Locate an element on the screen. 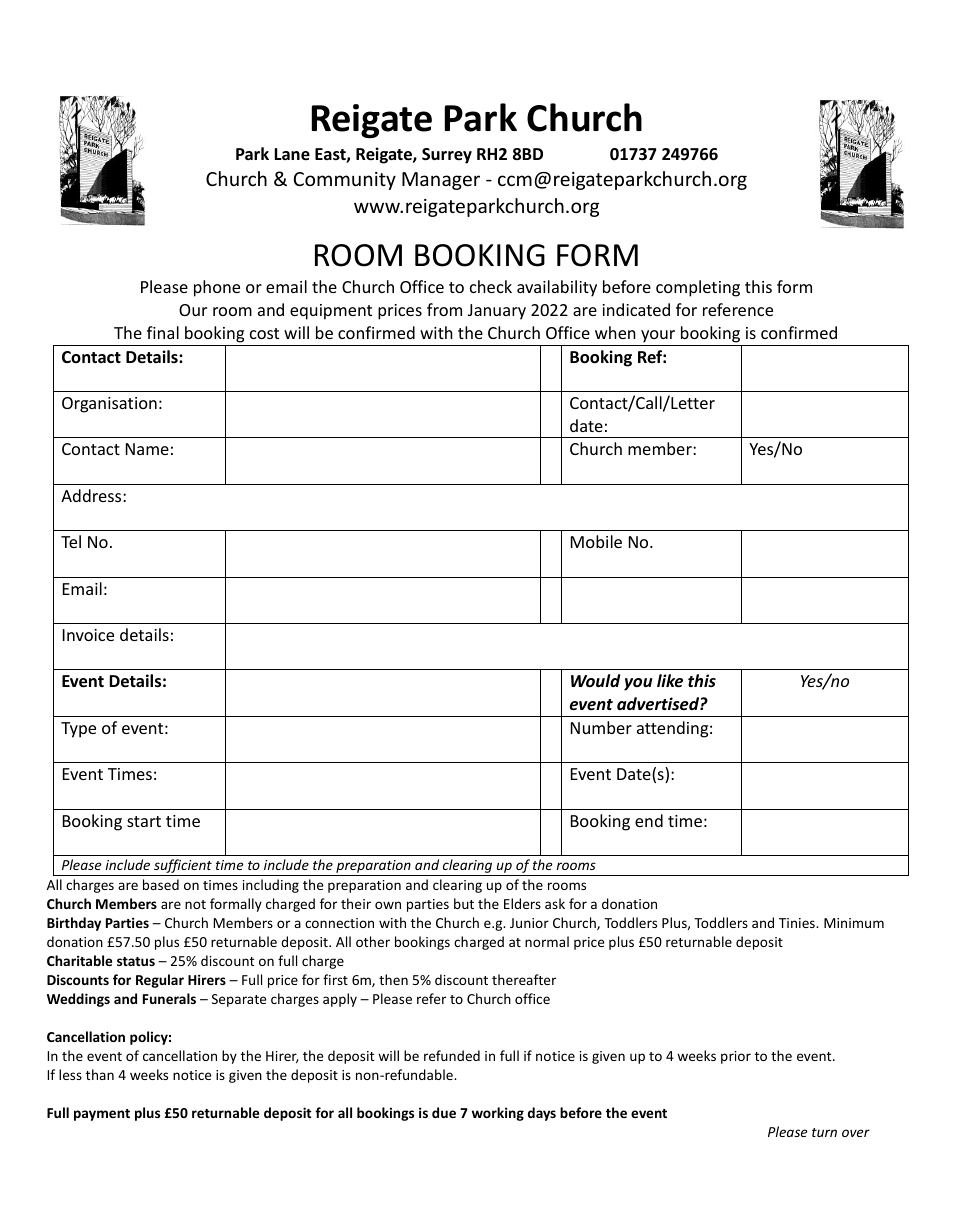 The image size is (954, 1232). due is located at coordinates (444, 1112).
